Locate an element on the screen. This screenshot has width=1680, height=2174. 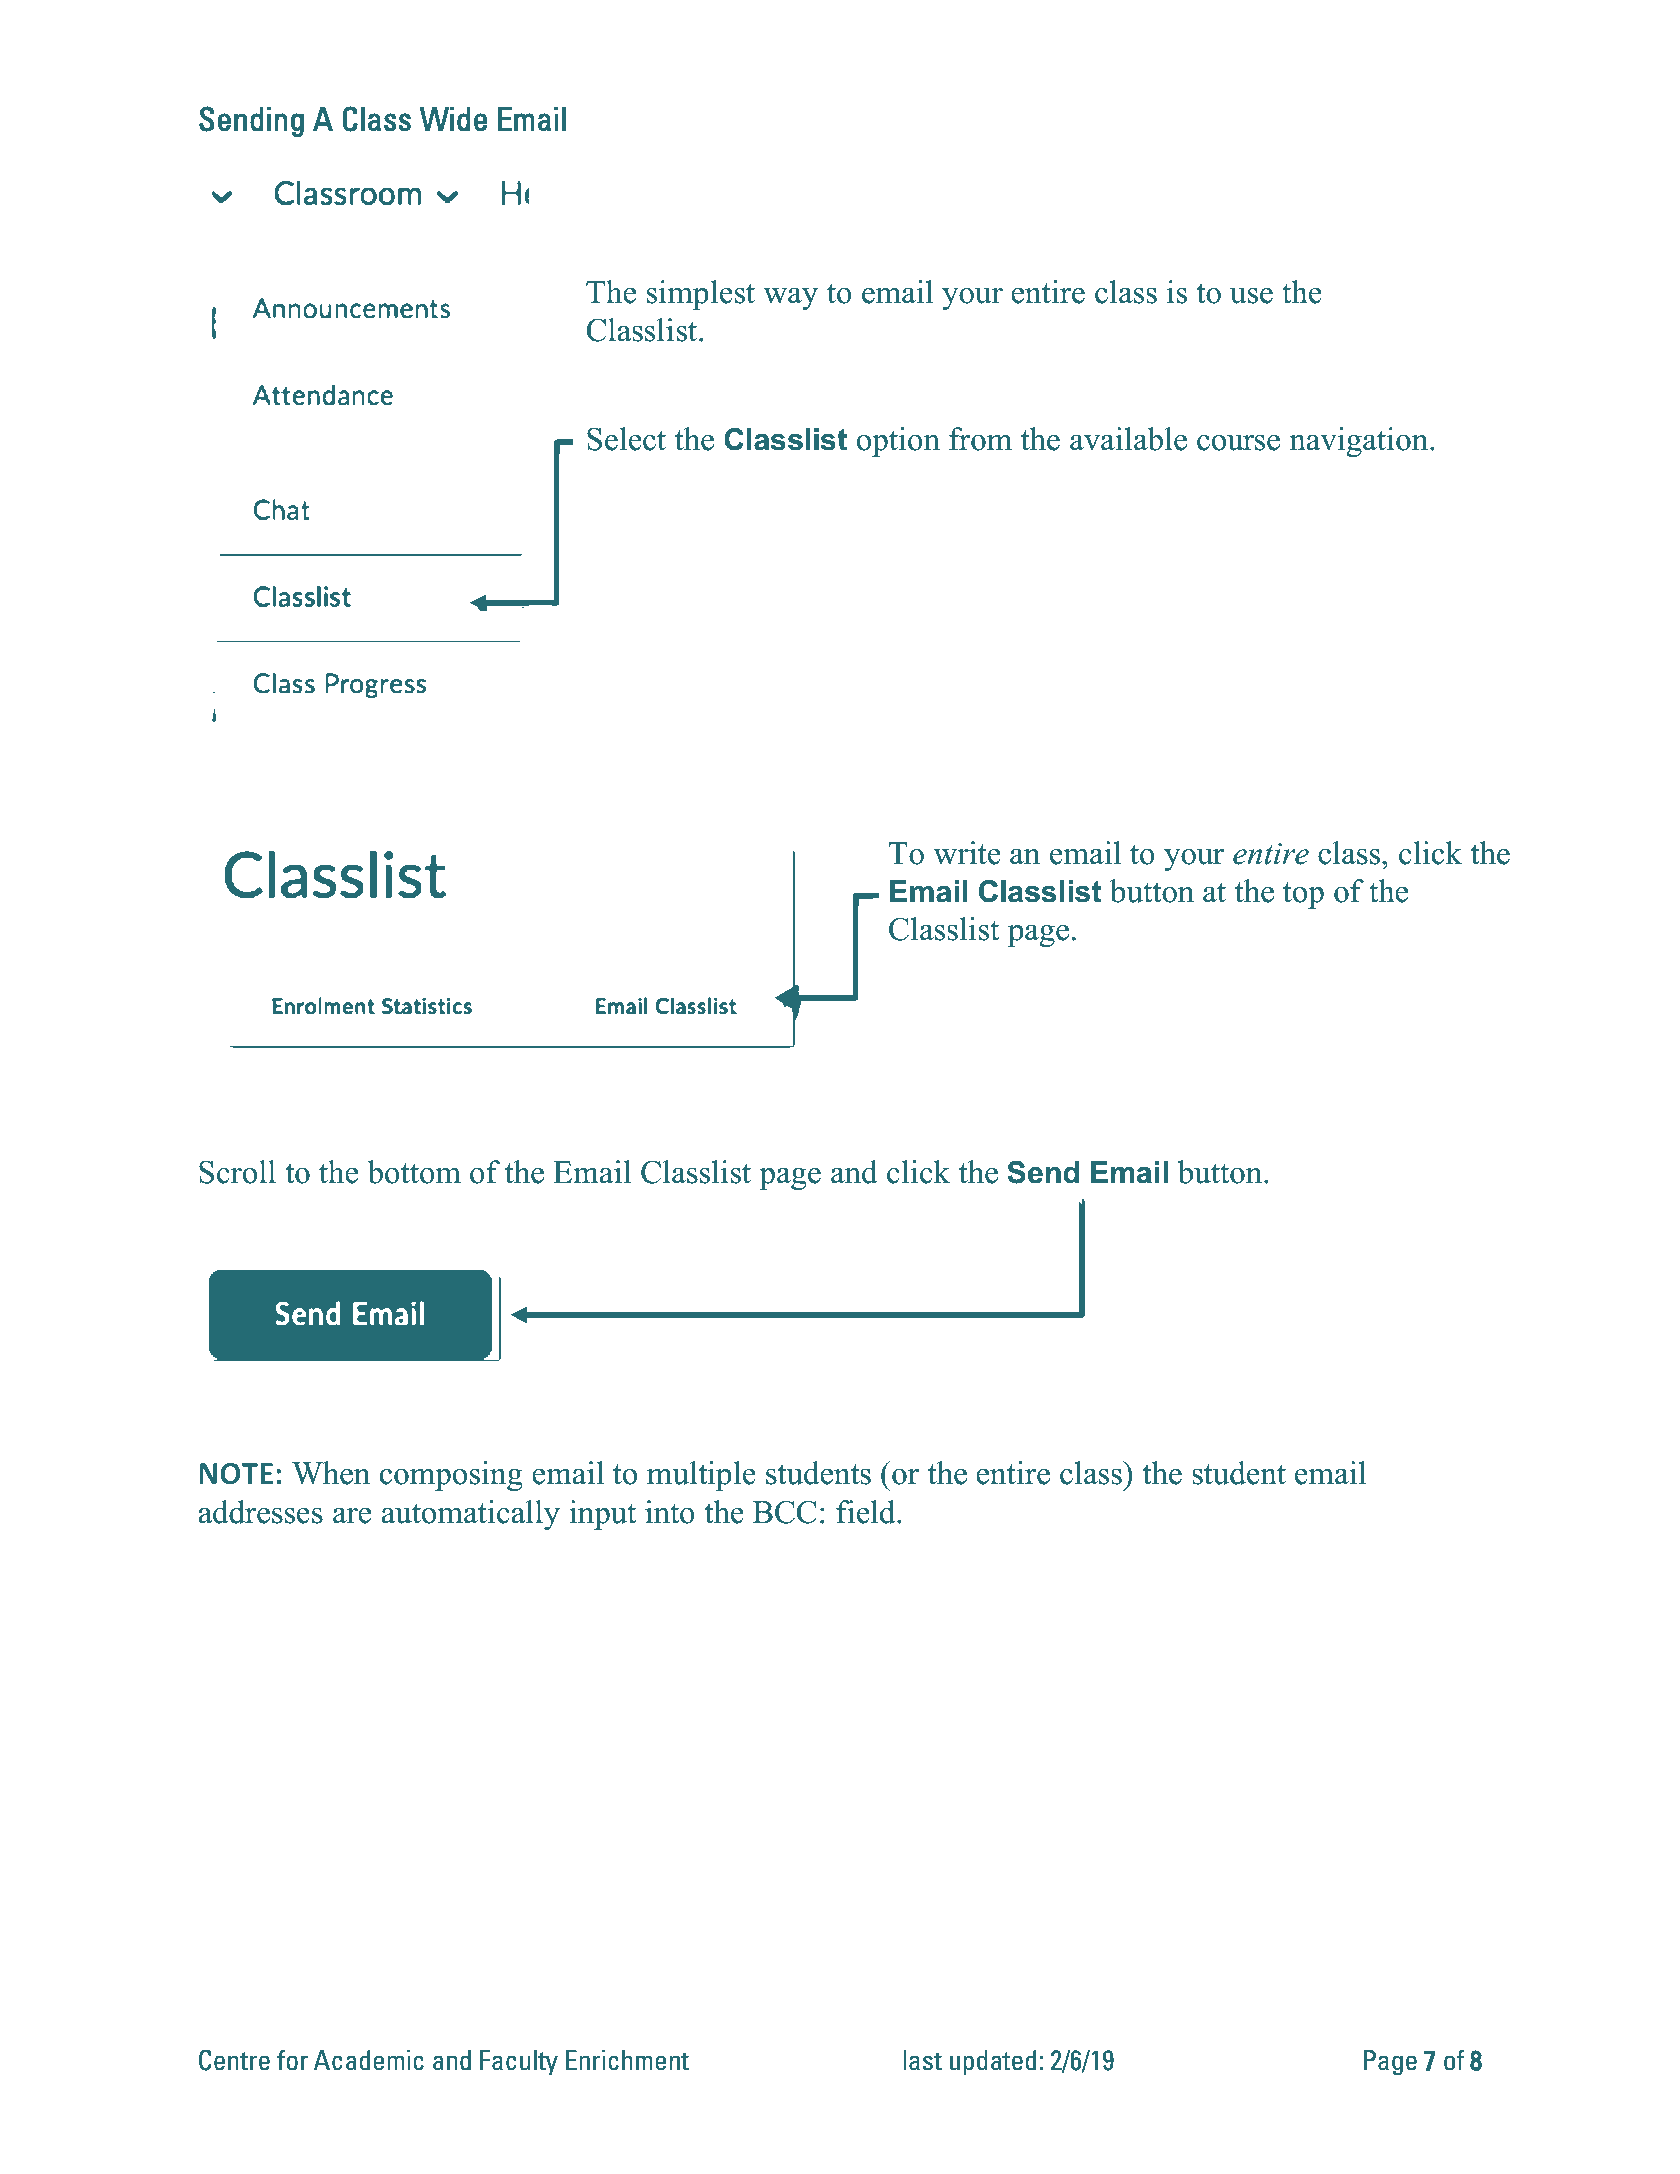
bottom is located at coordinates (414, 1172).
